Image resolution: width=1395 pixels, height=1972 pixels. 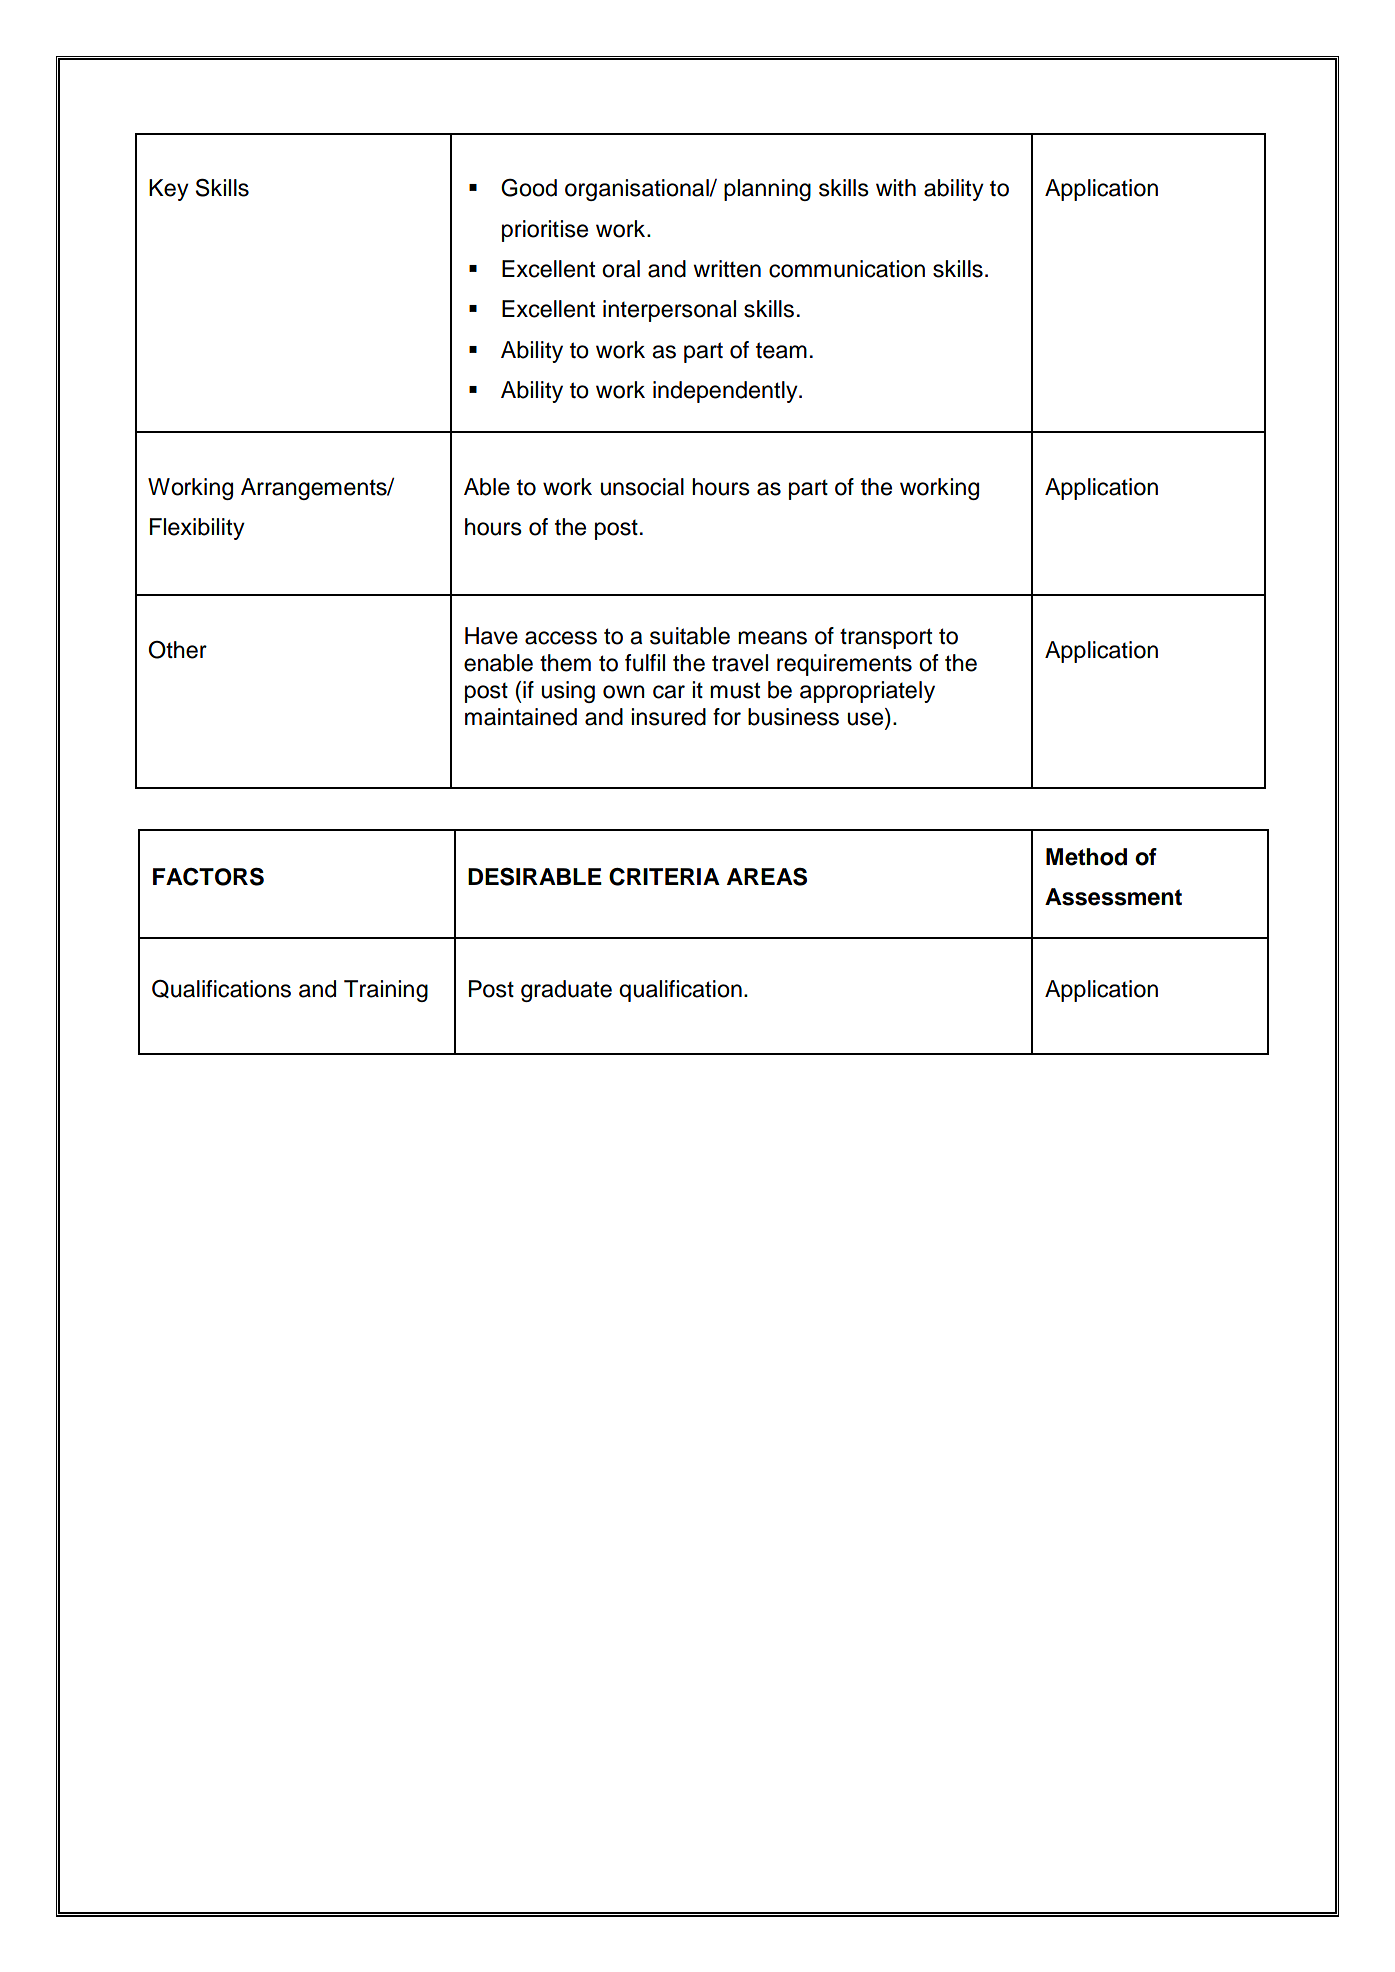 What do you see at coordinates (177, 650) in the image?
I see `Other` at bounding box center [177, 650].
